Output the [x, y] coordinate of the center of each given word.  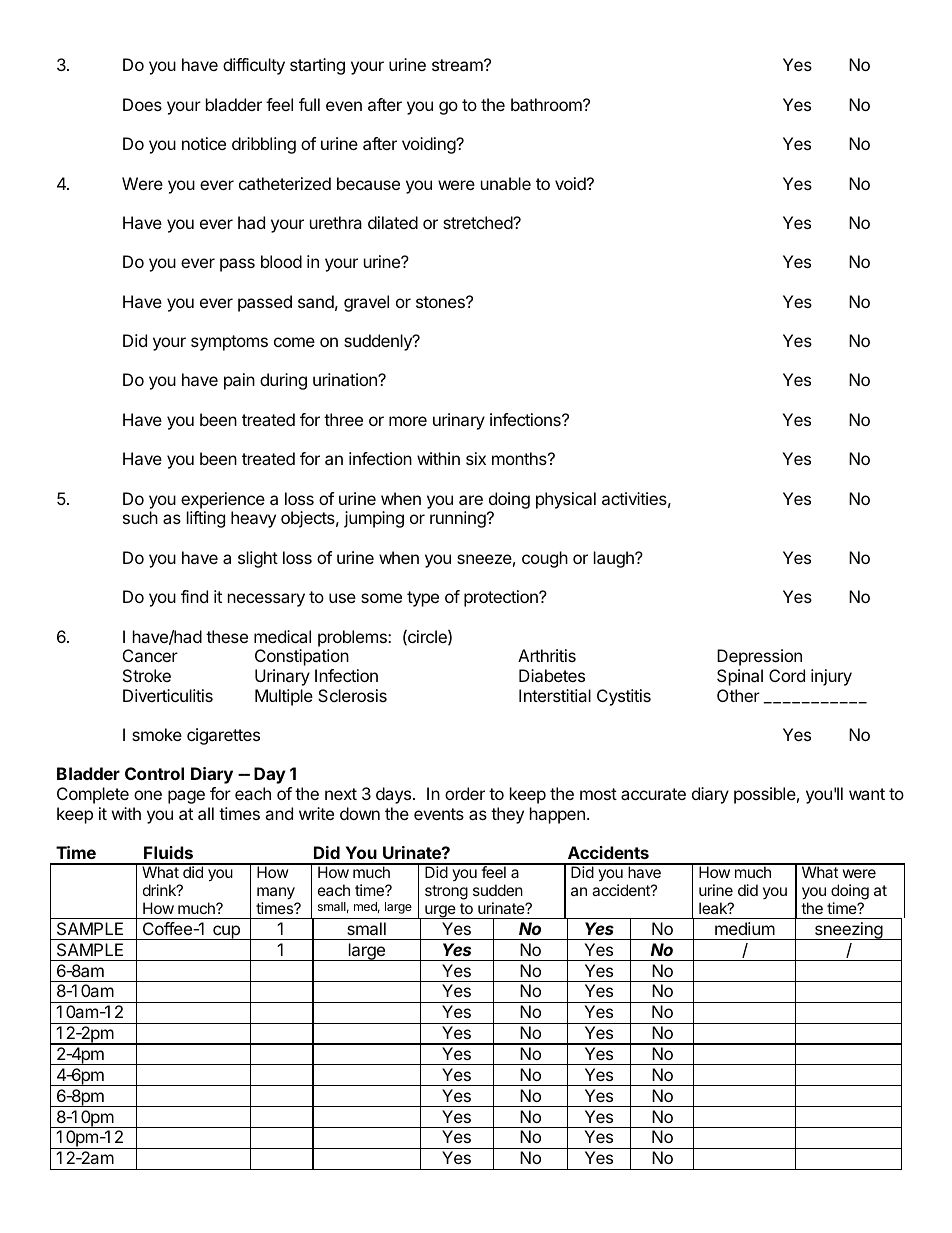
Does [142, 104]
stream [458, 65]
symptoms [229, 343]
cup [226, 932]
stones [441, 302]
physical [566, 500]
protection [502, 598]
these [227, 636]
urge [440, 912]
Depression [759, 657]
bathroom [547, 104]
